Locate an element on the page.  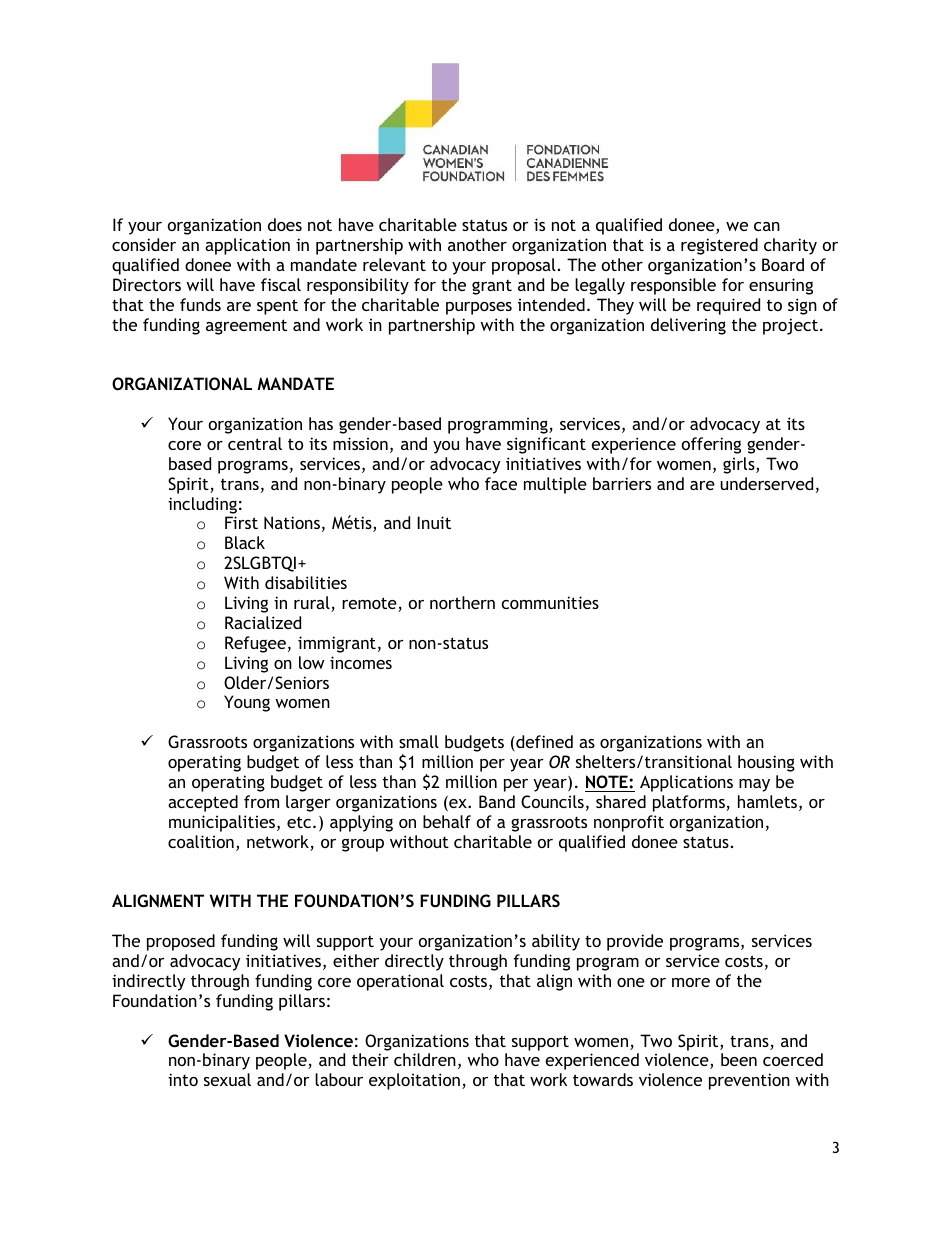
proposal is located at coordinates (524, 266).
